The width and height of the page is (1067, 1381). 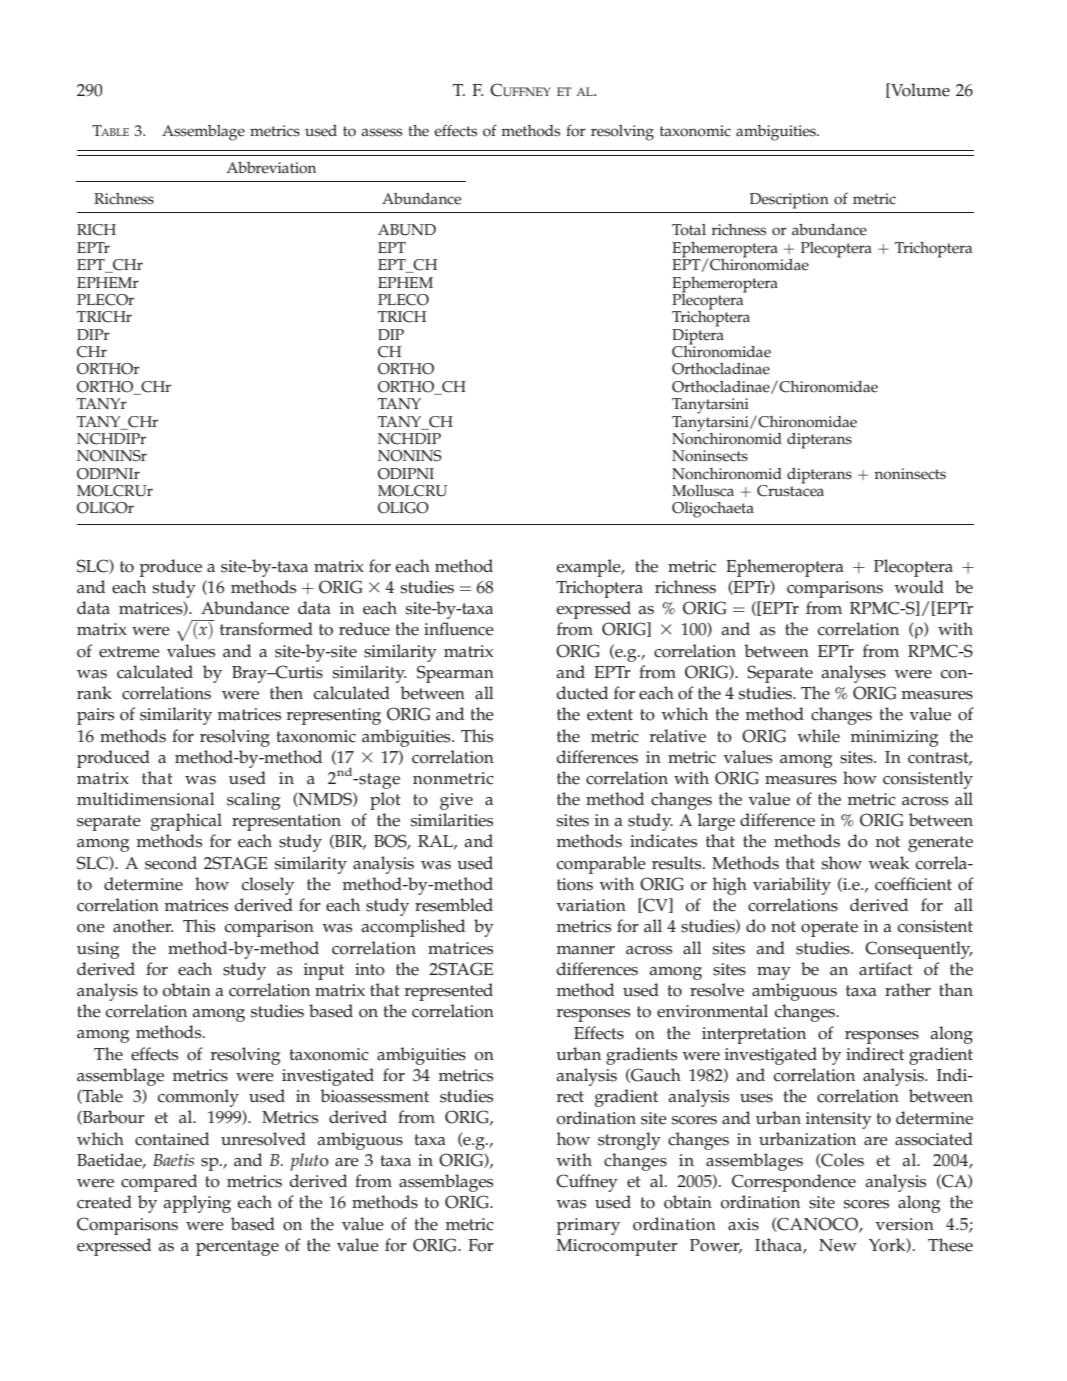 I want to click on extreme, so click(x=129, y=652).
